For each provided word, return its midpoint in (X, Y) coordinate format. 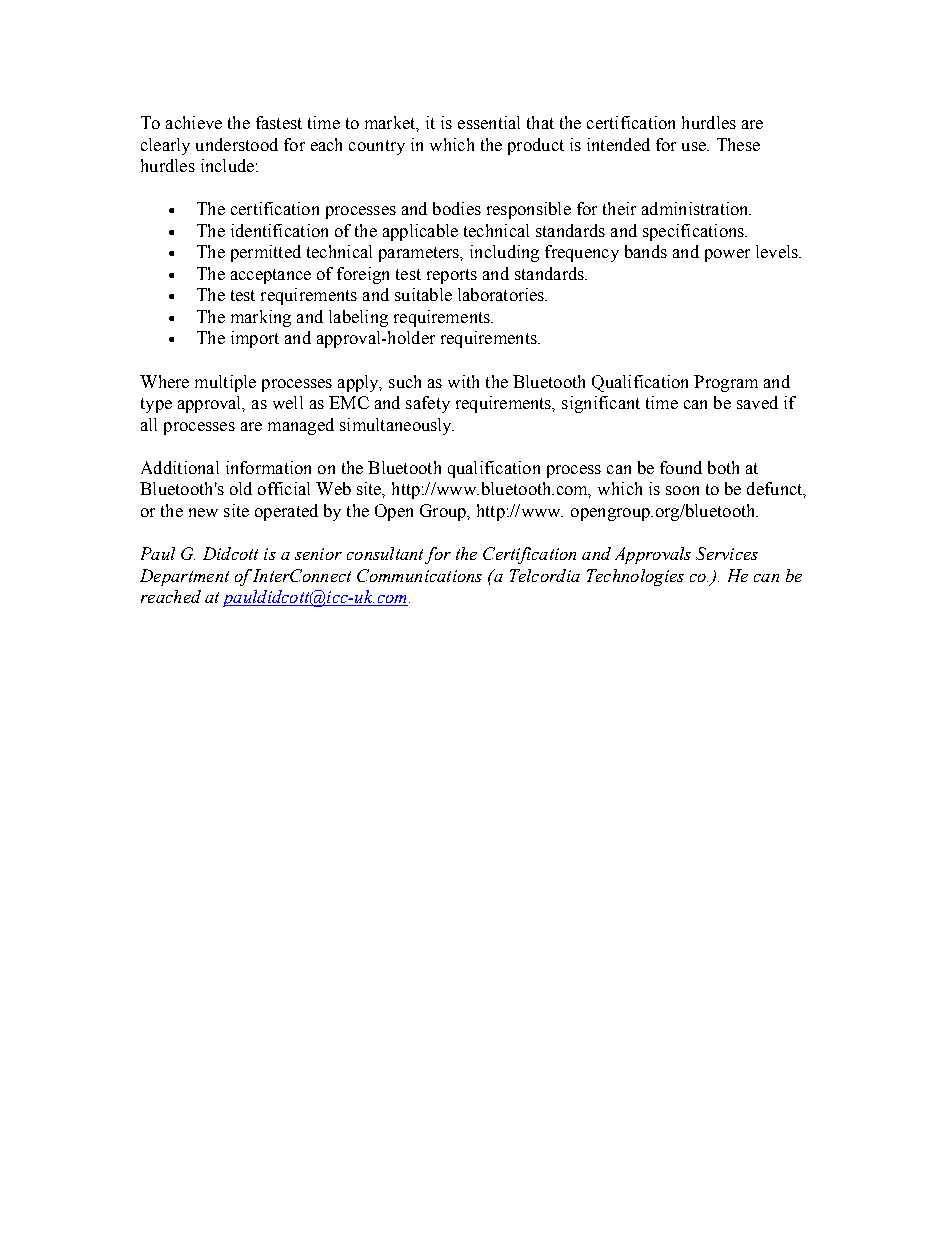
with (463, 381)
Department (184, 577)
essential (489, 122)
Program (726, 383)
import (255, 339)
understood (237, 144)
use (695, 146)
